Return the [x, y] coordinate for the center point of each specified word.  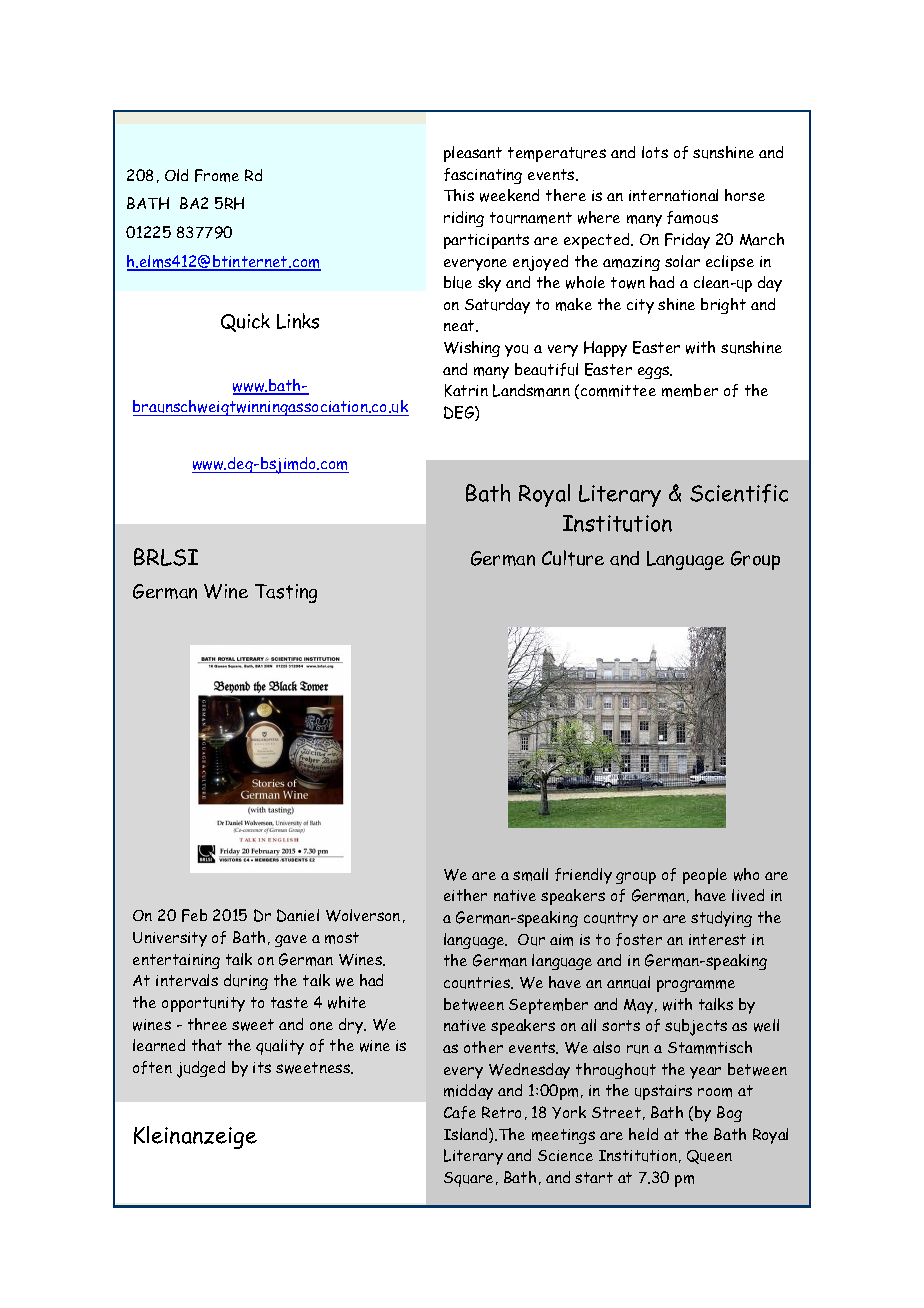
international [673, 195]
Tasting [286, 593]
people [705, 876]
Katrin [466, 390]
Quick [245, 322]
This [459, 195]
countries [478, 983]
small [530, 874]
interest [717, 939]
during [246, 982]
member [690, 390]
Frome [217, 175]
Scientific [739, 493]
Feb [194, 915]
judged [201, 1069]
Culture [573, 558]
